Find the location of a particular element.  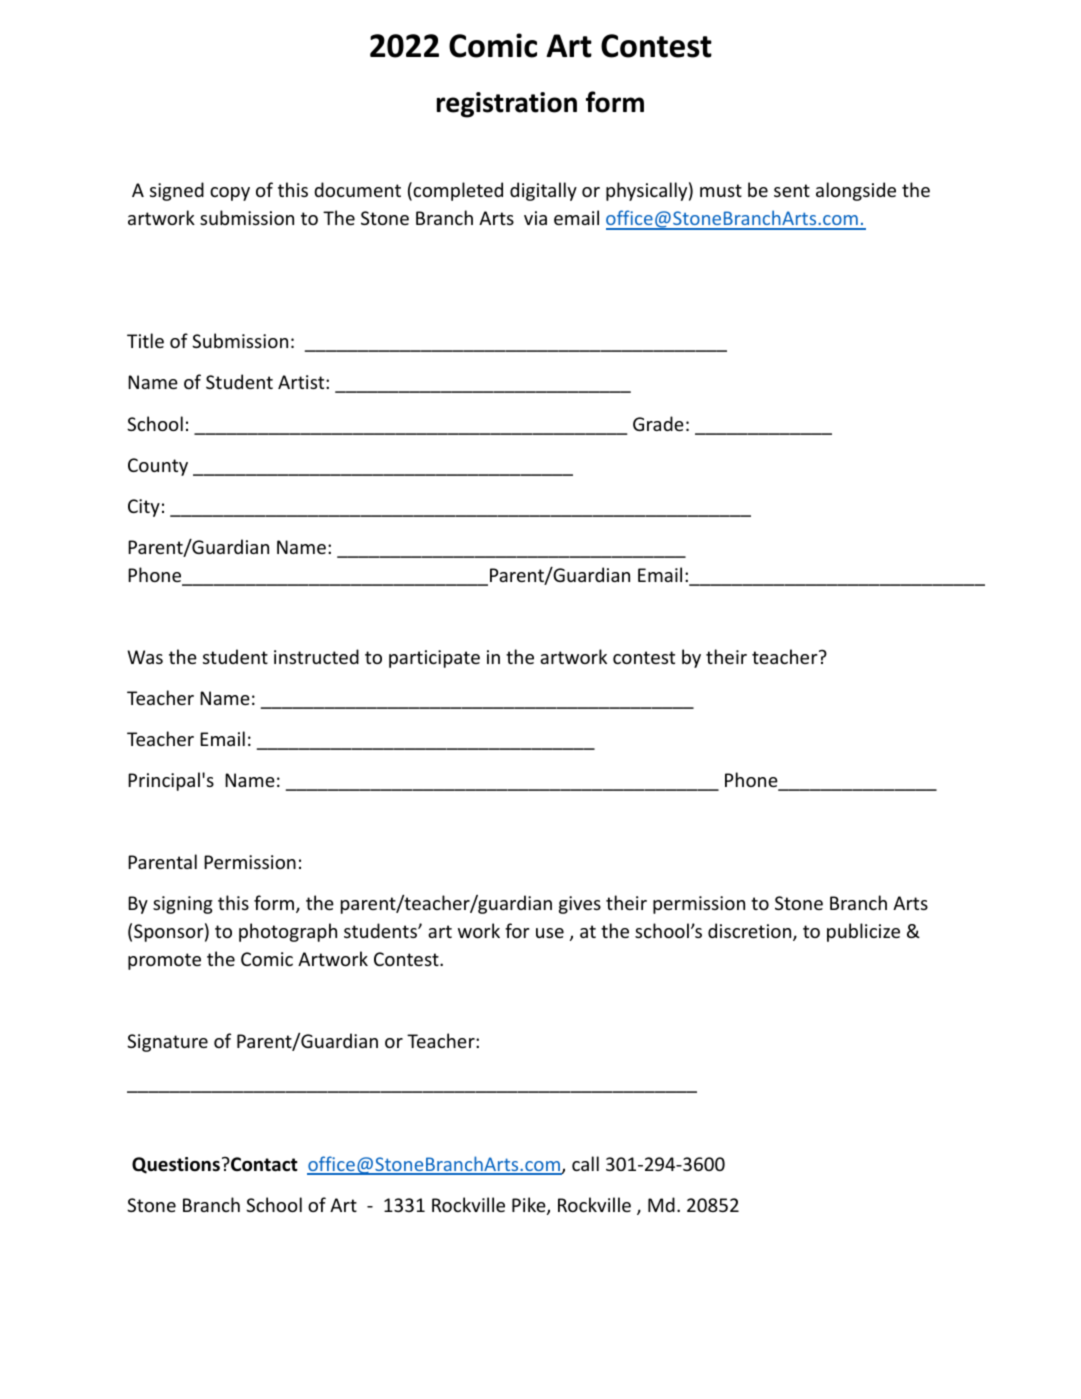

Was is located at coordinates (145, 657).
